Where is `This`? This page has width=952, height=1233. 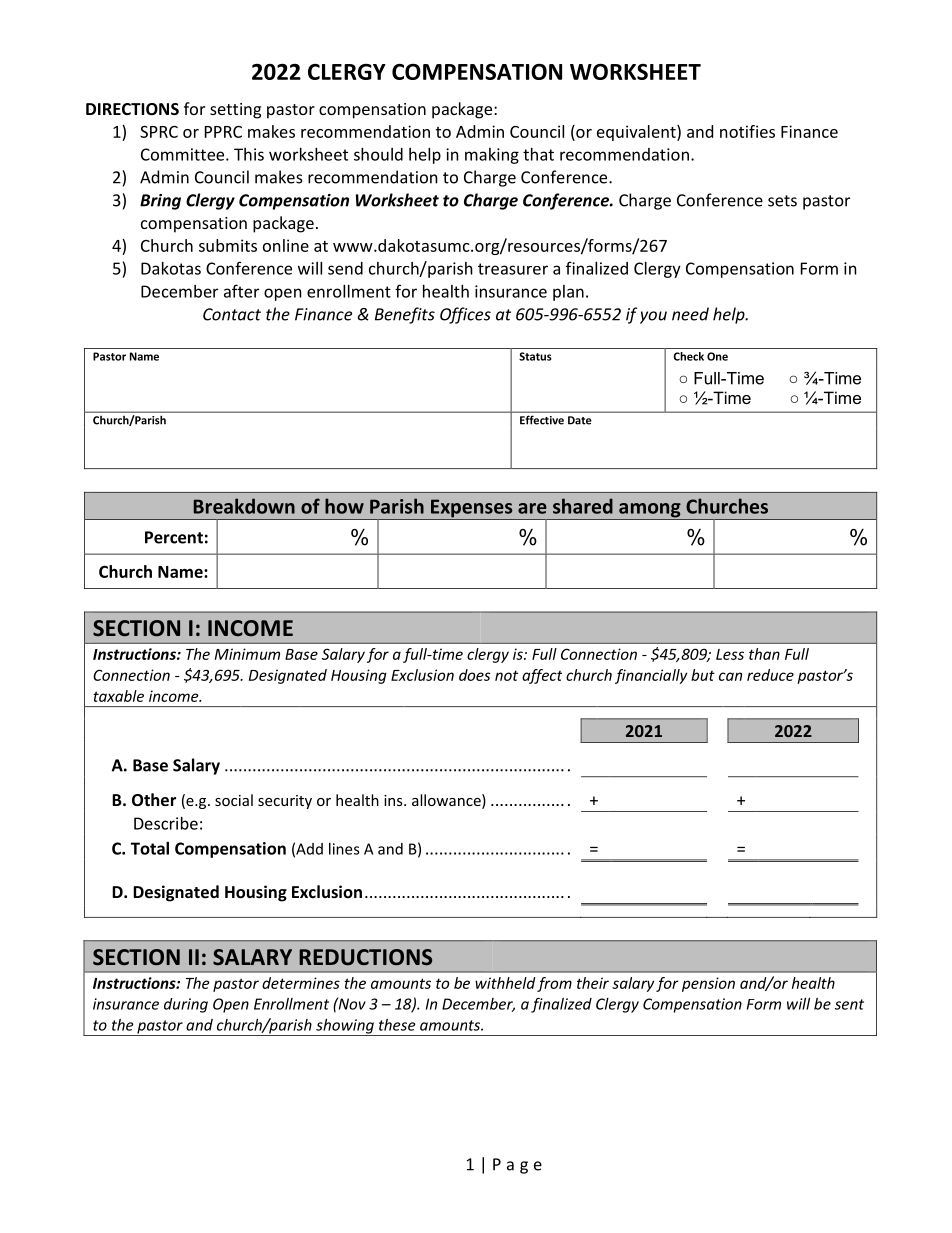 This is located at coordinates (249, 154).
